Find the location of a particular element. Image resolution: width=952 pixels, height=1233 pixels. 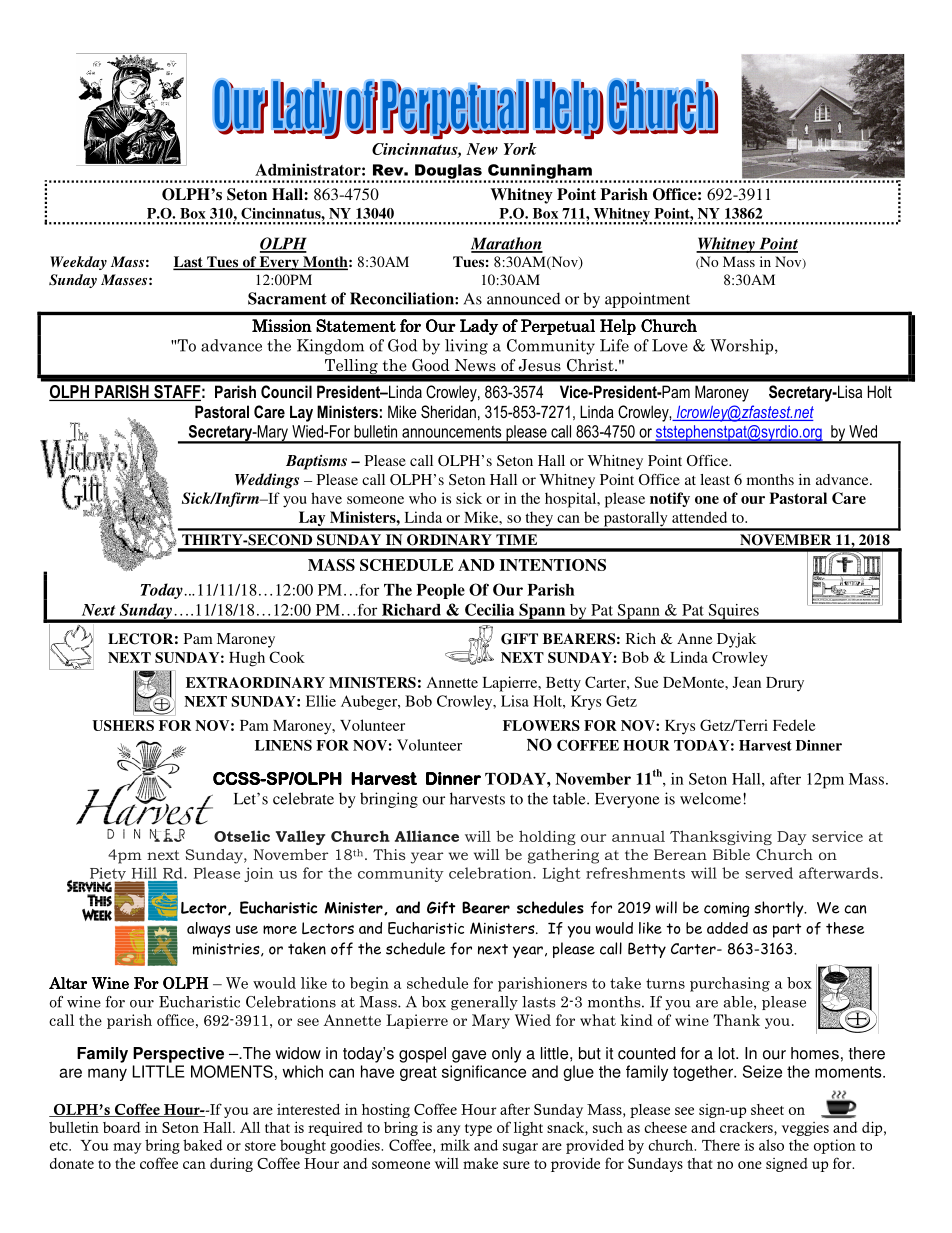

Love is located at coordinates (670, 345).
